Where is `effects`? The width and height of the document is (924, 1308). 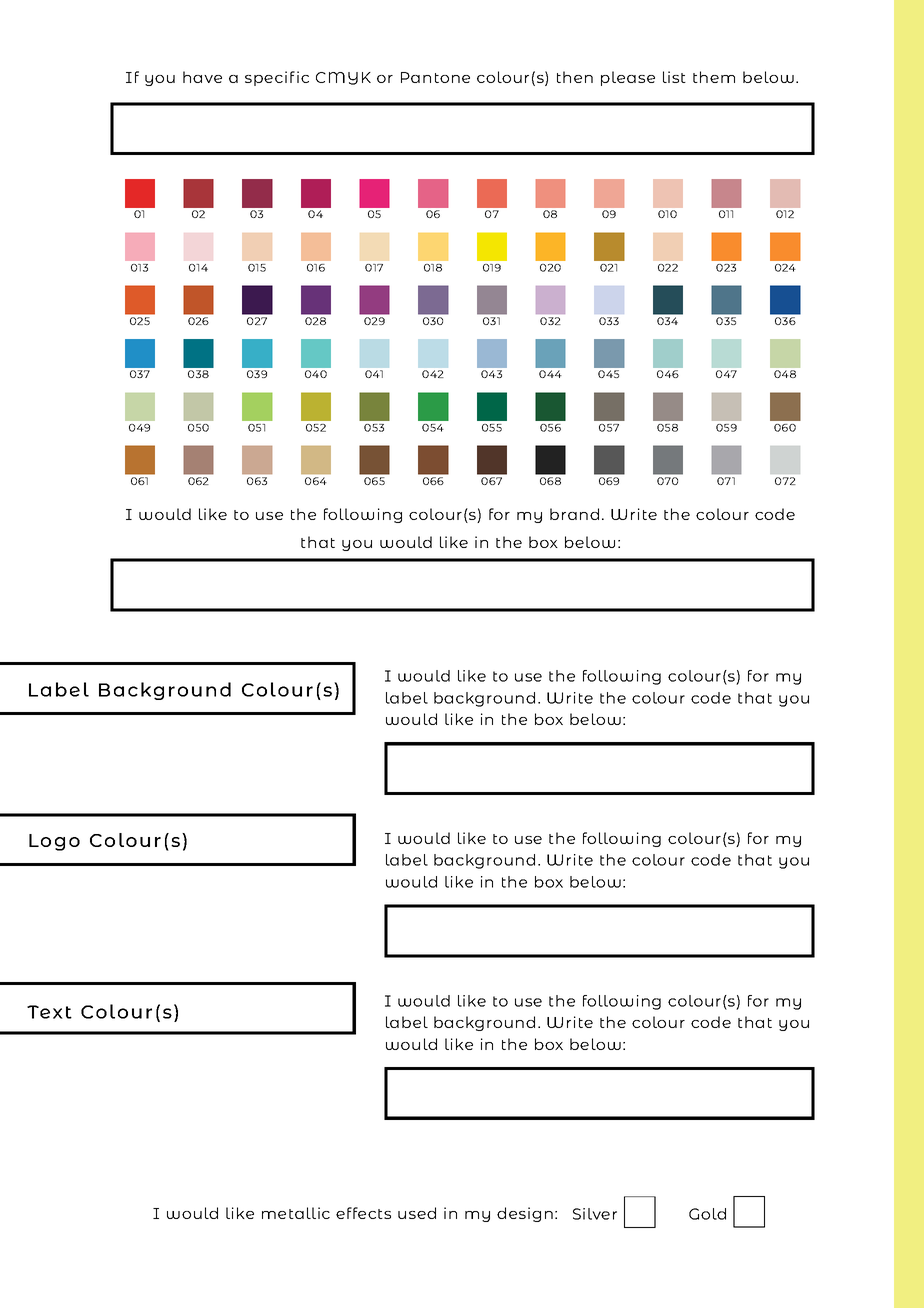
effects is located at coordinates (363, 1213).
